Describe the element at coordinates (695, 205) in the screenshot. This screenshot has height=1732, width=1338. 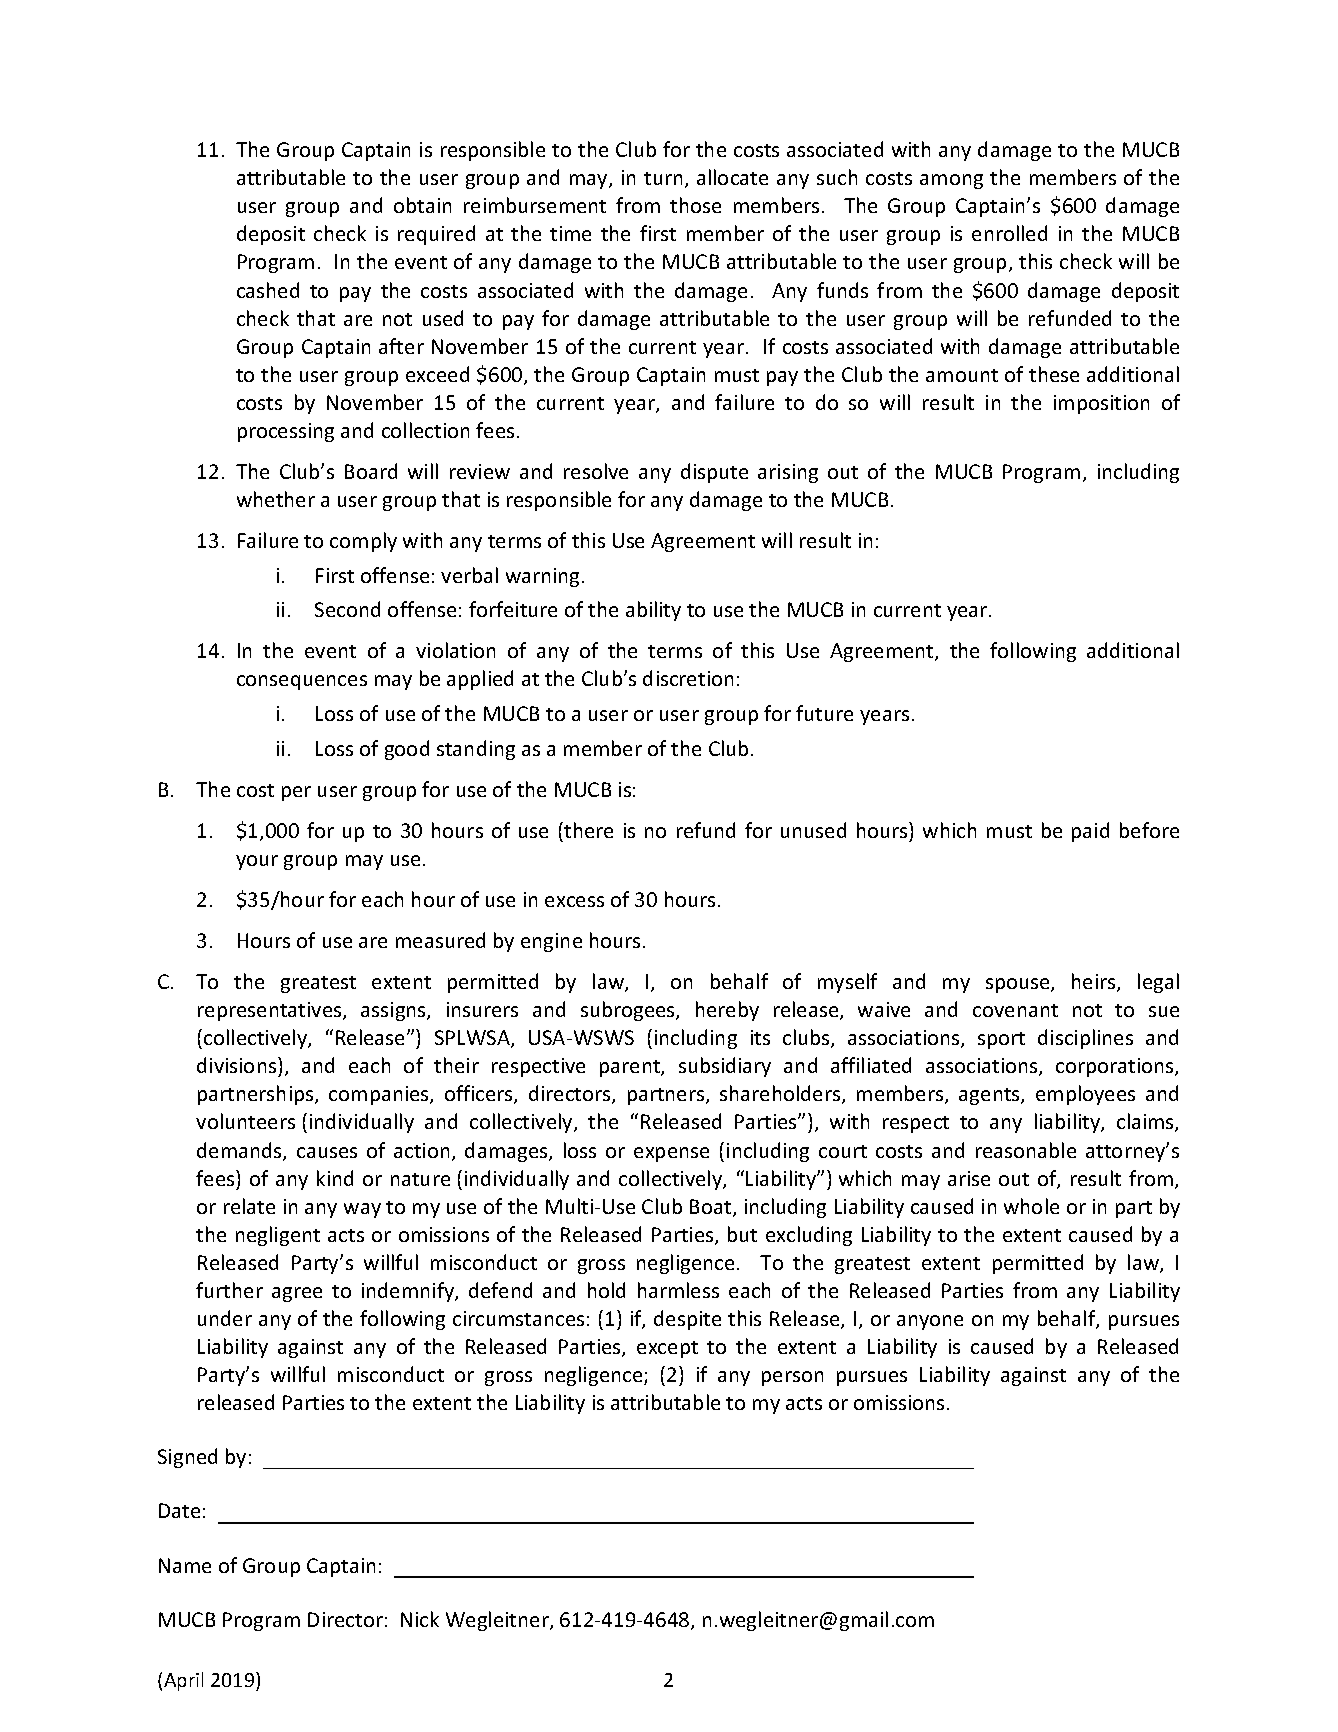
I see `those` at that location.
